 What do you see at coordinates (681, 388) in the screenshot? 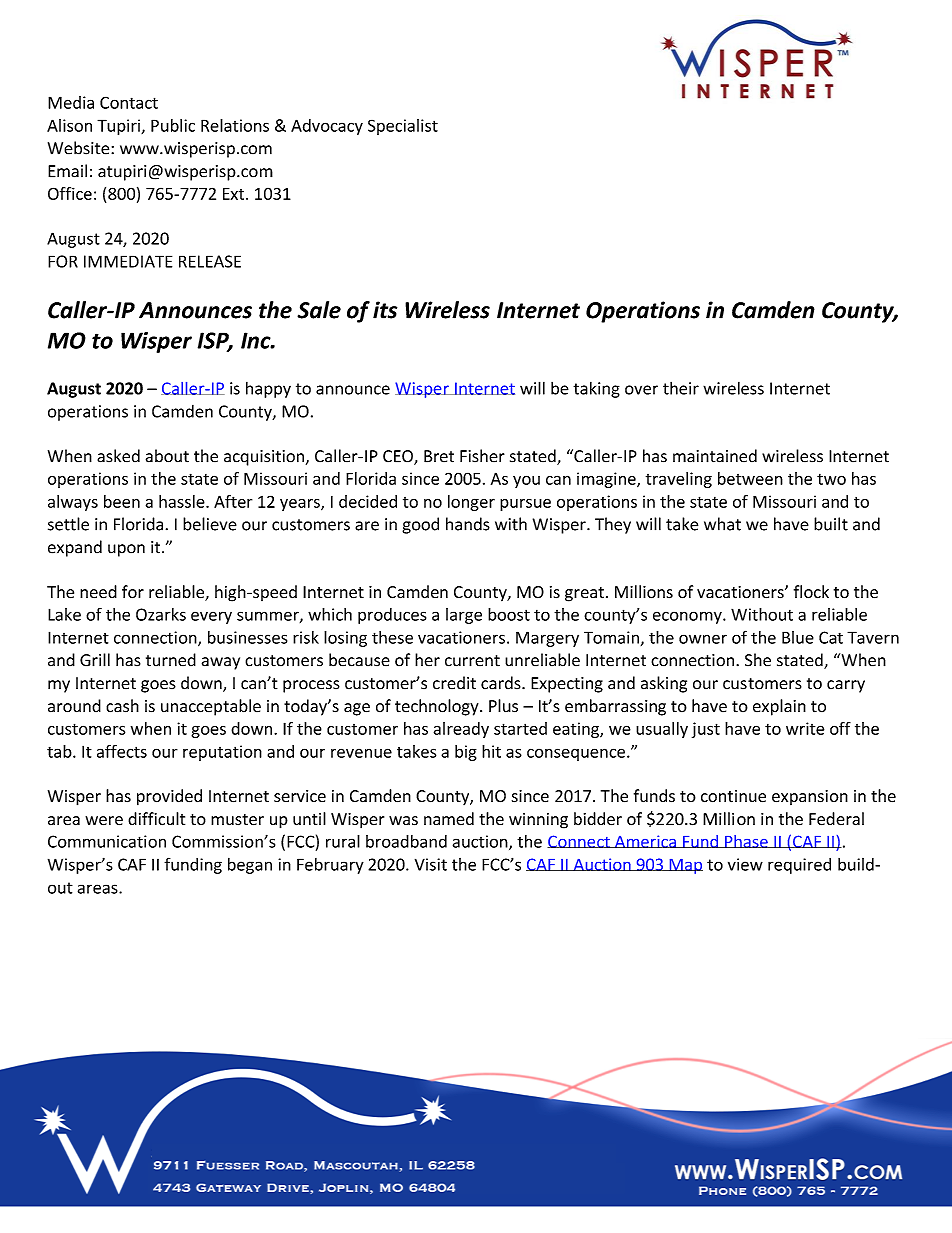
I see `their` at bounding box center [681, 388].
